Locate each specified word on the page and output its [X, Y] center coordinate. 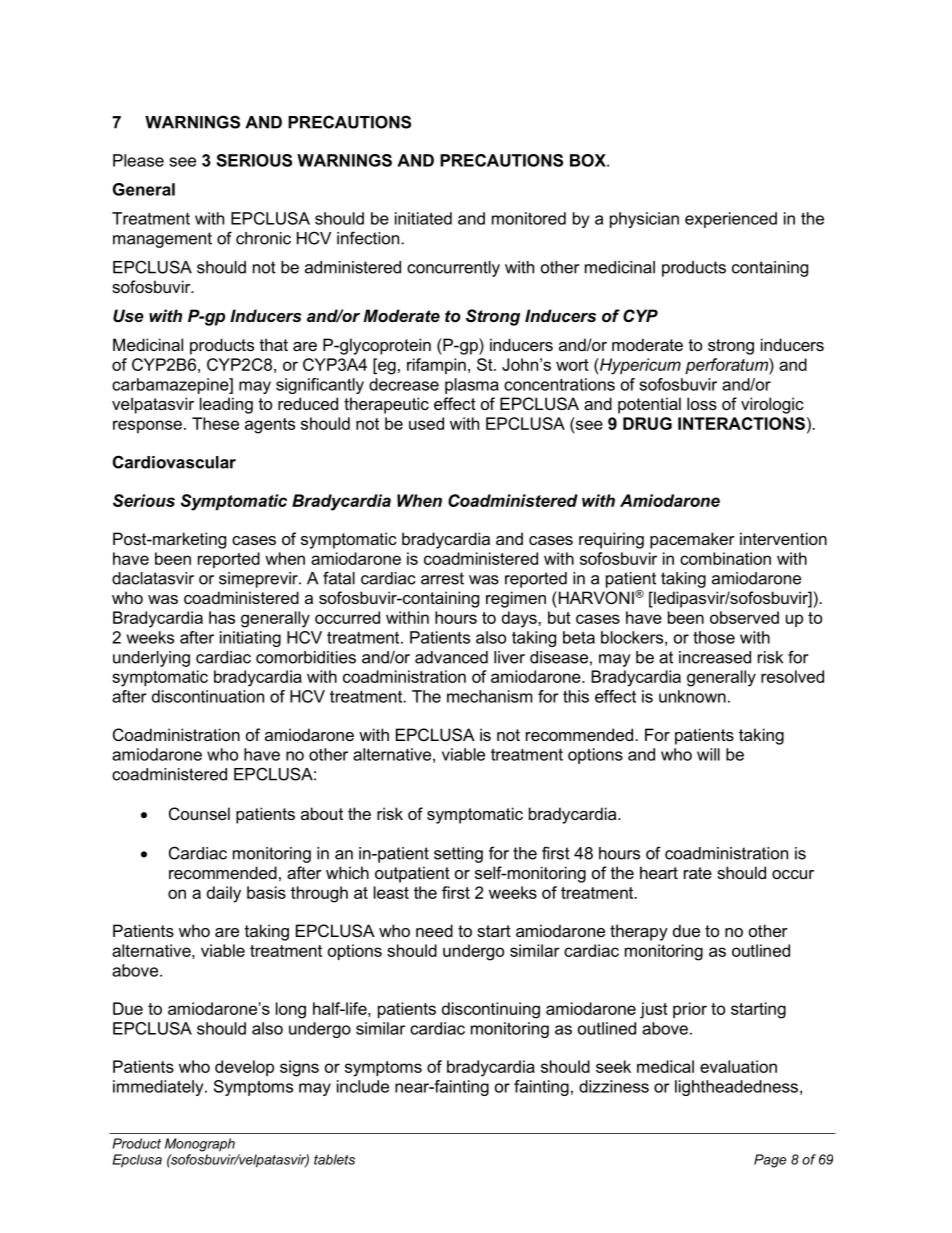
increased [715, 657]
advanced [451, 657]
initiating [250, 639]
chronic [263, 238]
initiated [423, 218]
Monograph [200, 1145]
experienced [731, 220]
